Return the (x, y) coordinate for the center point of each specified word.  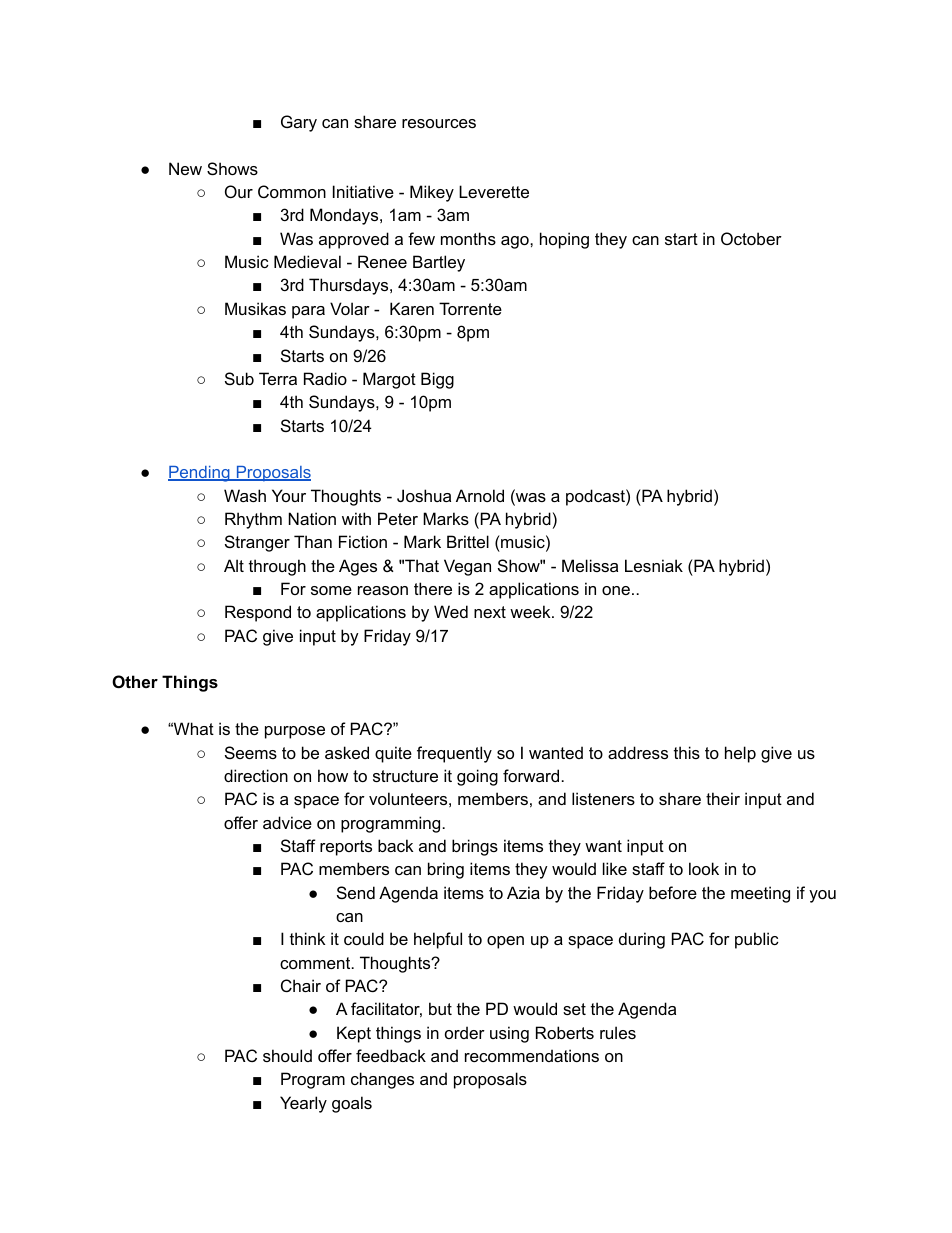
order (465, 1032)
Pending (200, 474)
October (751, 238)
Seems (251, 752)
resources (439, 123)
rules (618, 1032)
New (185, 168)
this (687, 752)
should (287, 1055)
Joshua (424, 495)
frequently (454, 754)
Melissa (590, 565)
